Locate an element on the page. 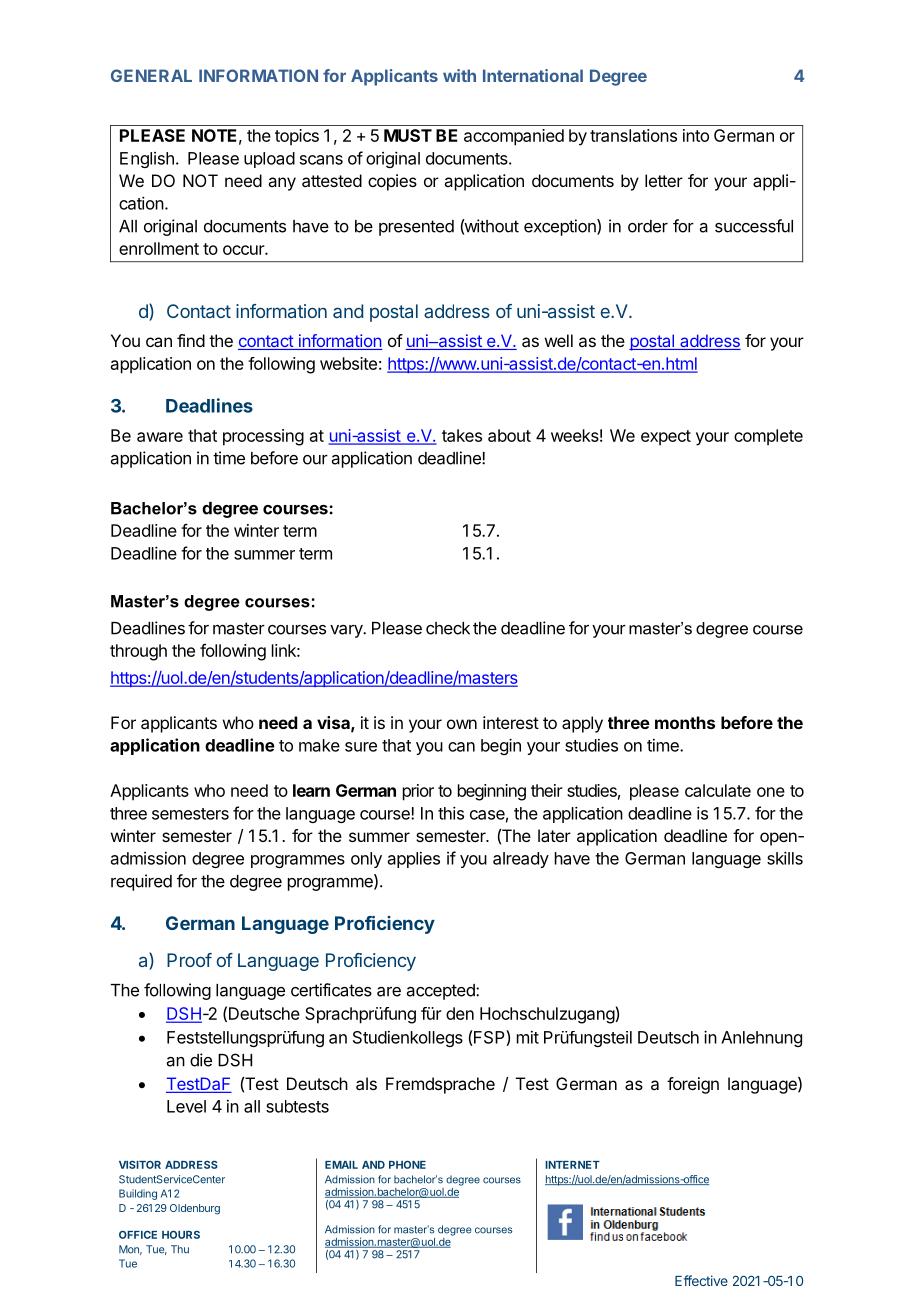 Image resolution: width=924 pixels, height=1308 pixels. MUST is located at coordinates (408, 135).
